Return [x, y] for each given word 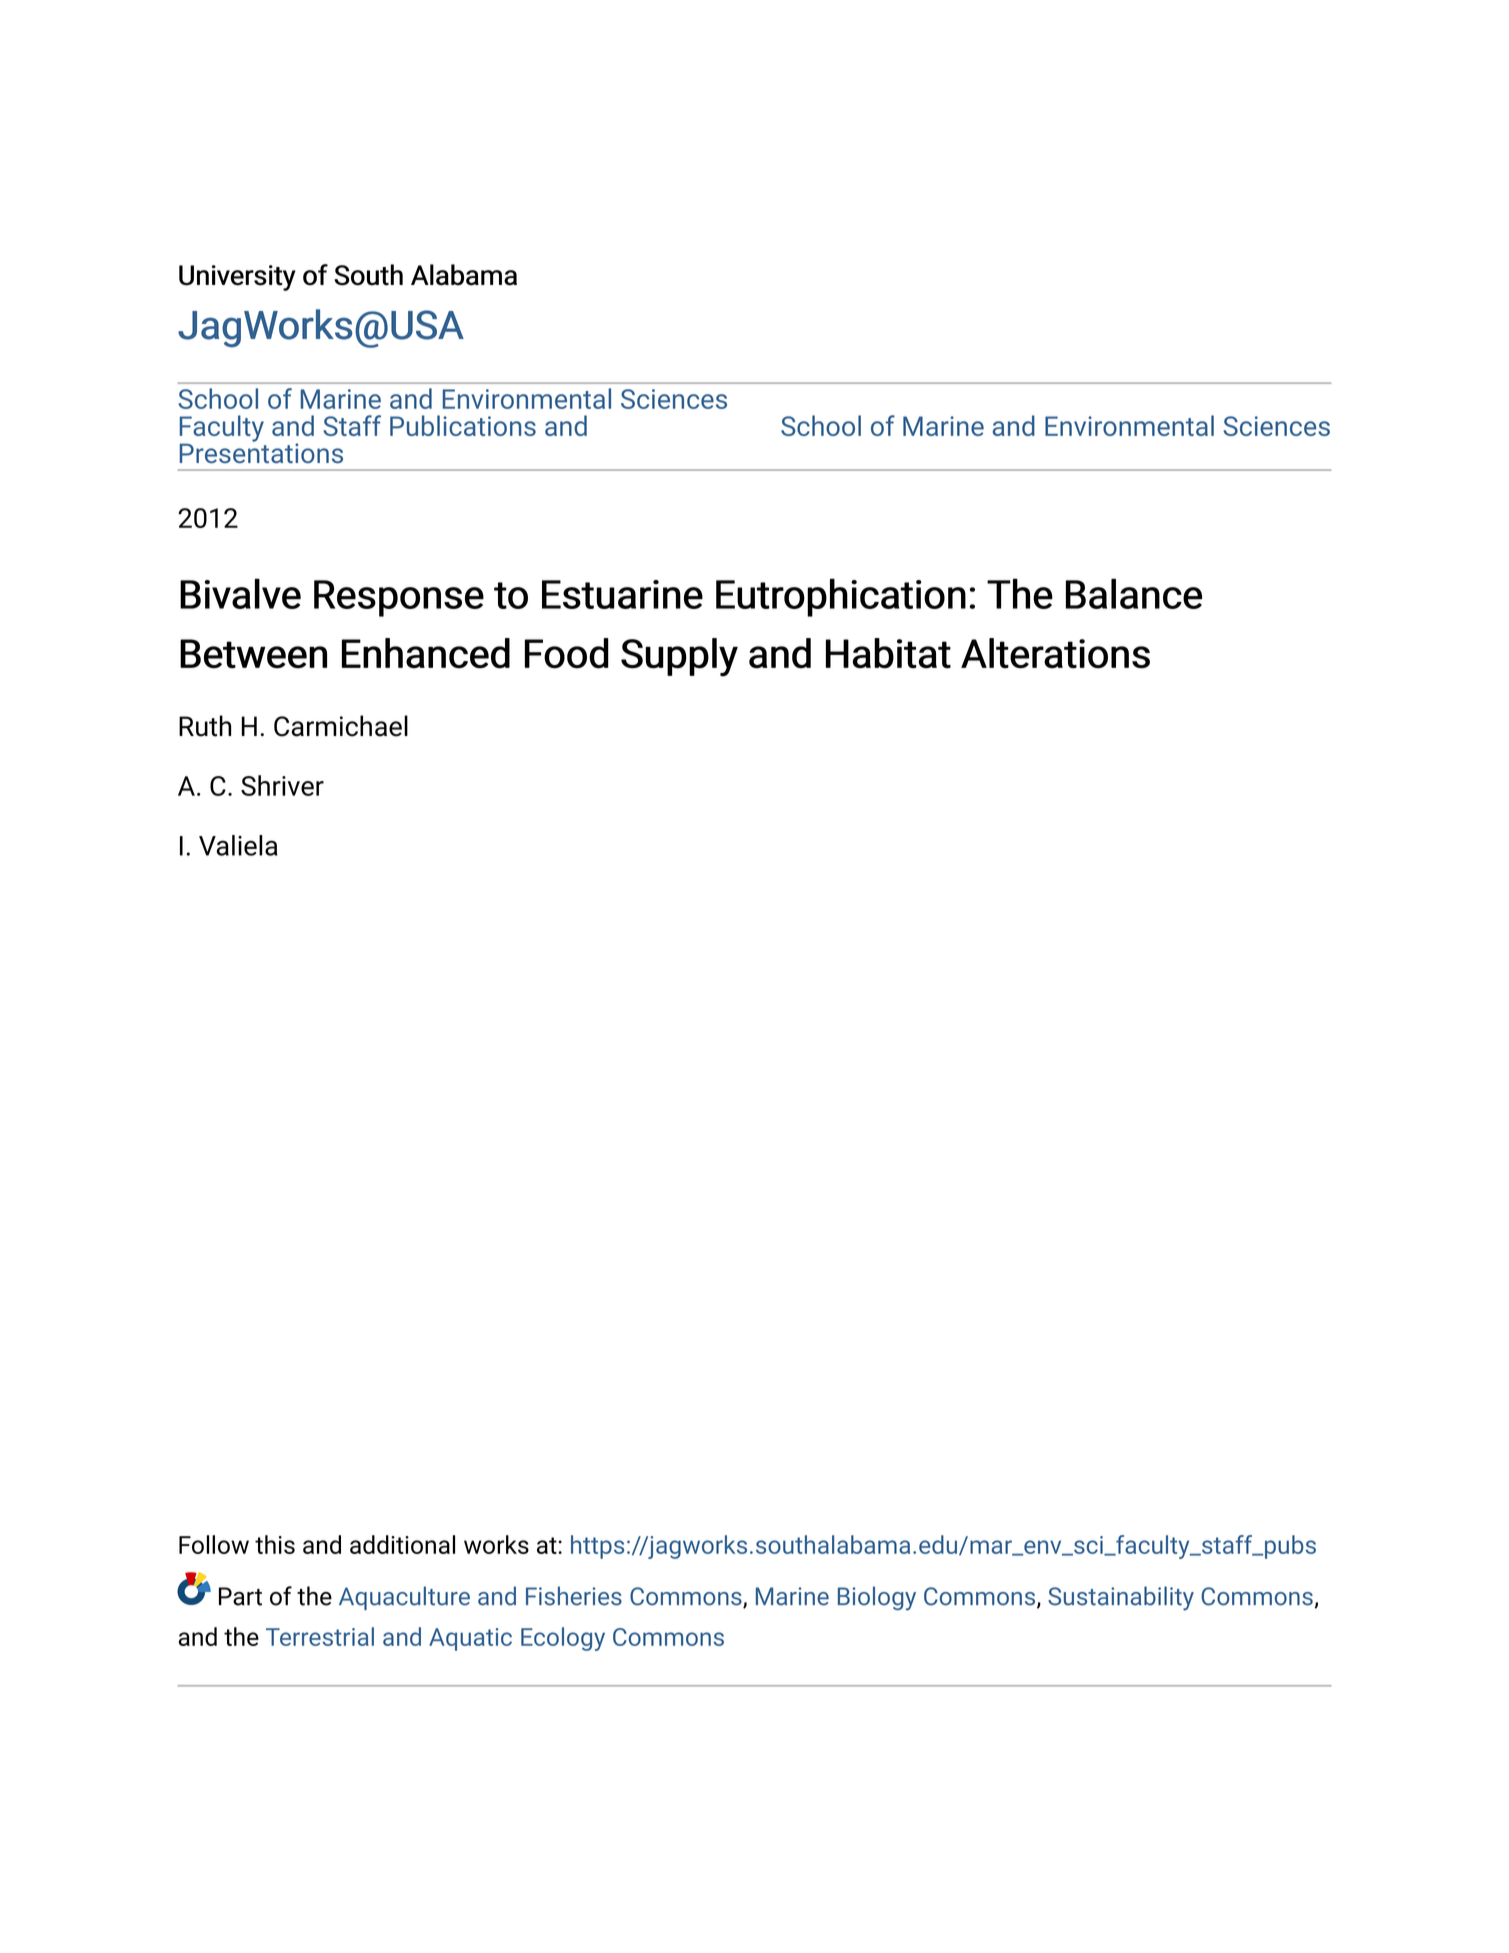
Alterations [1055, 653]
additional [402, 1544]
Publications [463, 425]
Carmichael [341, 726]
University [237, 278]
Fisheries [574, 1596]
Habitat [888, 653]
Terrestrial [320, 1636]
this [275, 1544]
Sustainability [1121, 1598]
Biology [877, 1598]
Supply [679, 657]
